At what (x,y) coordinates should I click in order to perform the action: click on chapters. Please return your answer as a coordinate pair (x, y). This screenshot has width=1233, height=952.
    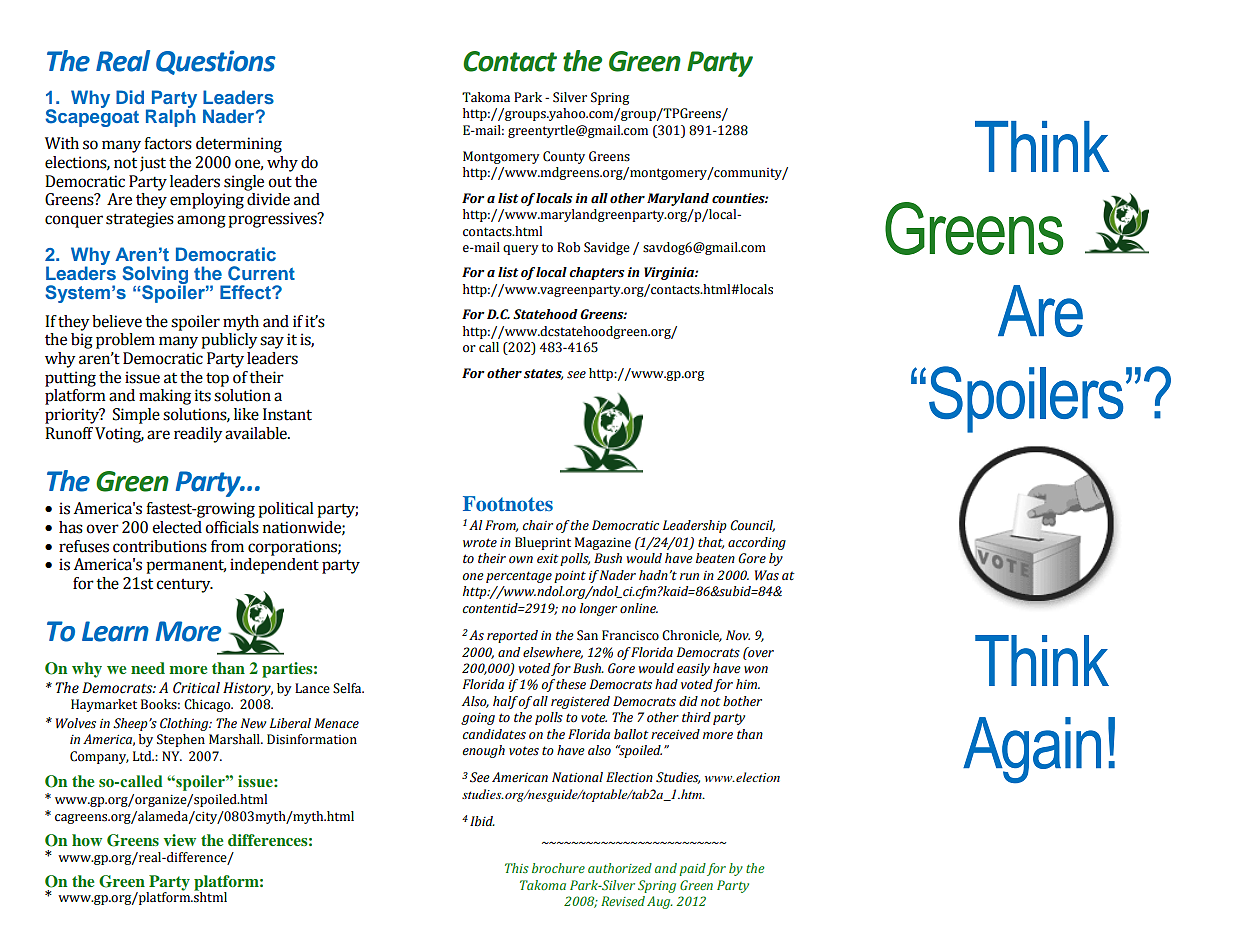
    Looking at the image, I should click on (596, 273).
